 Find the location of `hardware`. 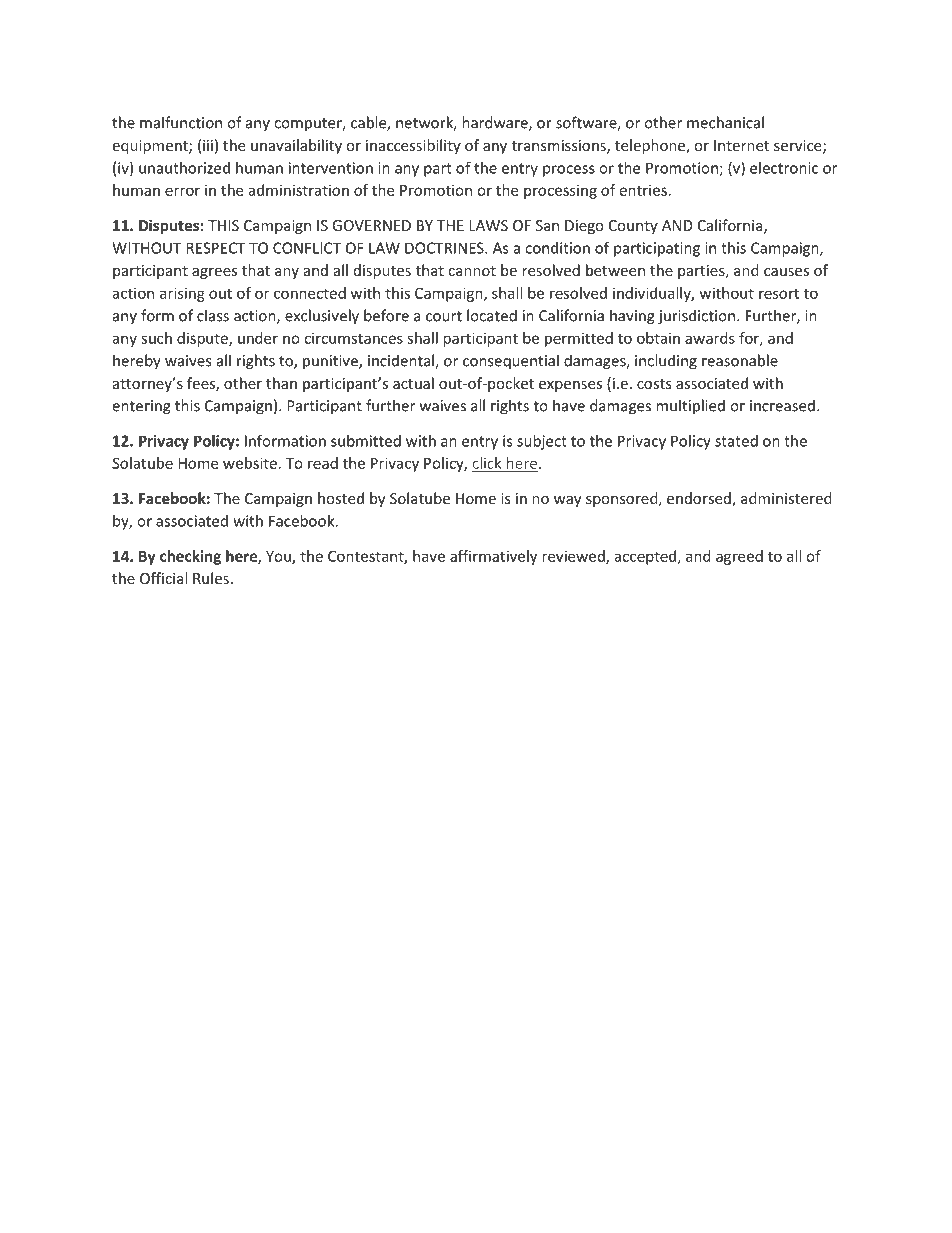

hardware is located at coordinates (496, 123).
